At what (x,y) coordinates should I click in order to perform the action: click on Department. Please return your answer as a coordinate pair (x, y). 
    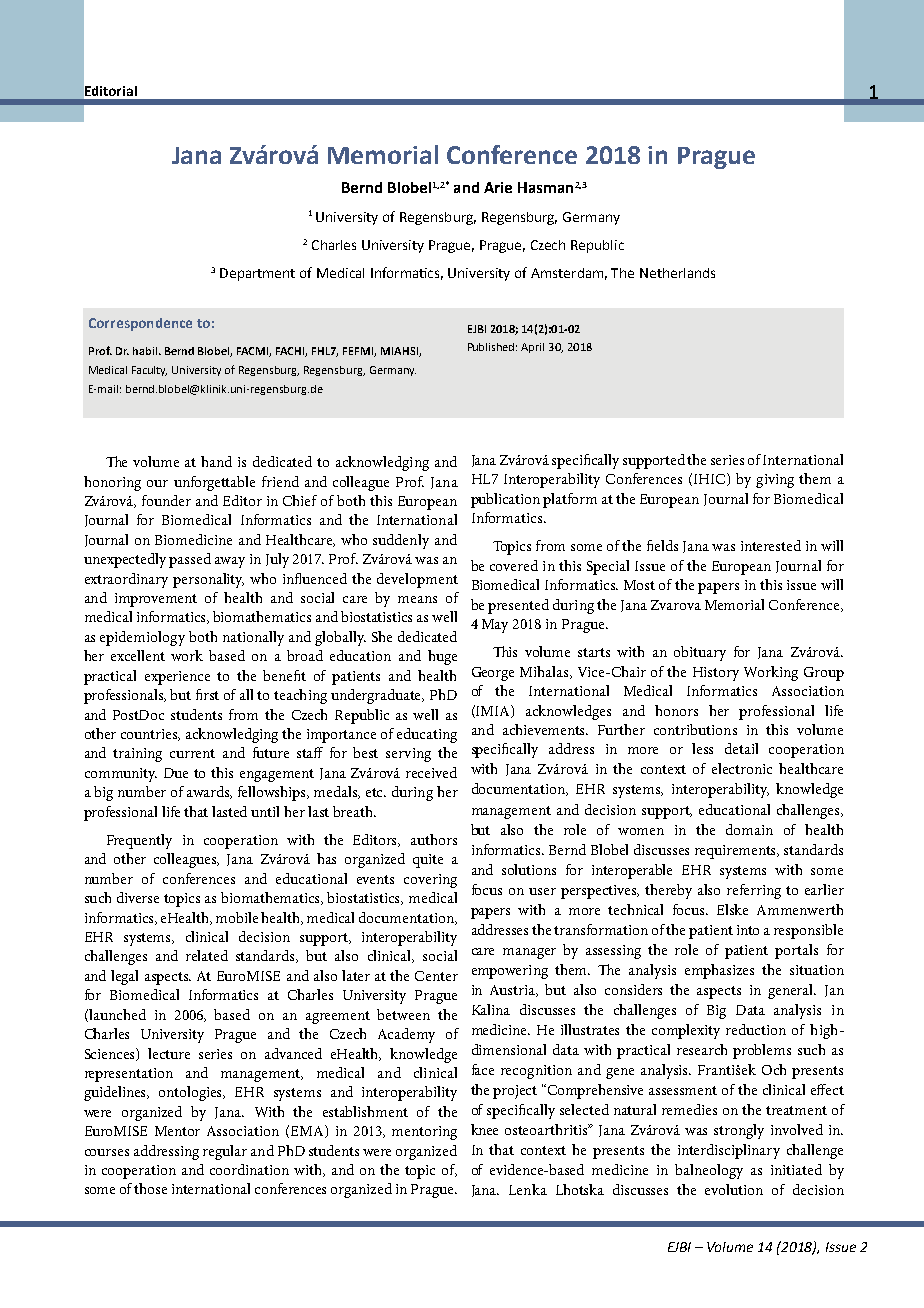
    Looking at the image, I should click on (257, 274).
